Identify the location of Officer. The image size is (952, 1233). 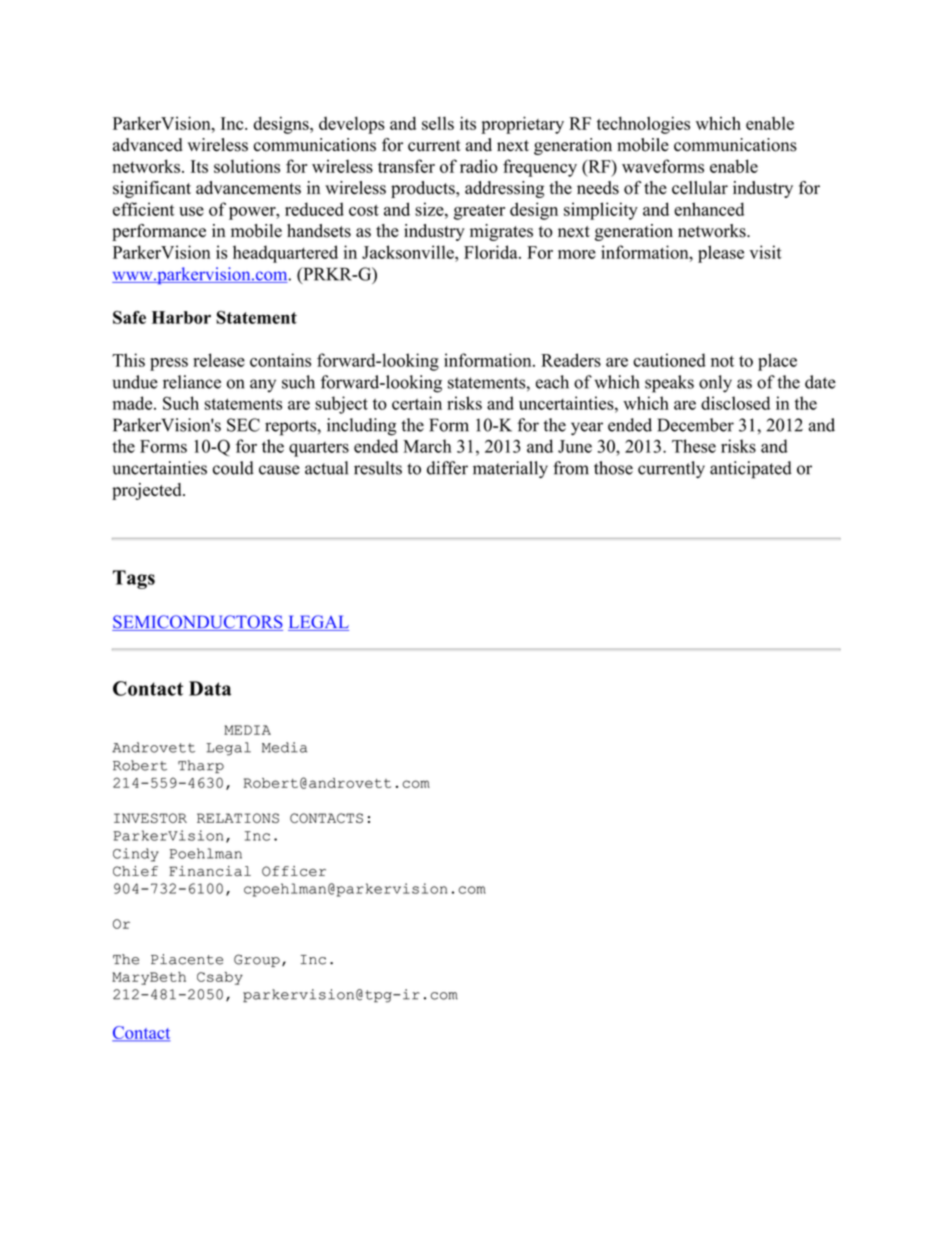
(294, 871).
